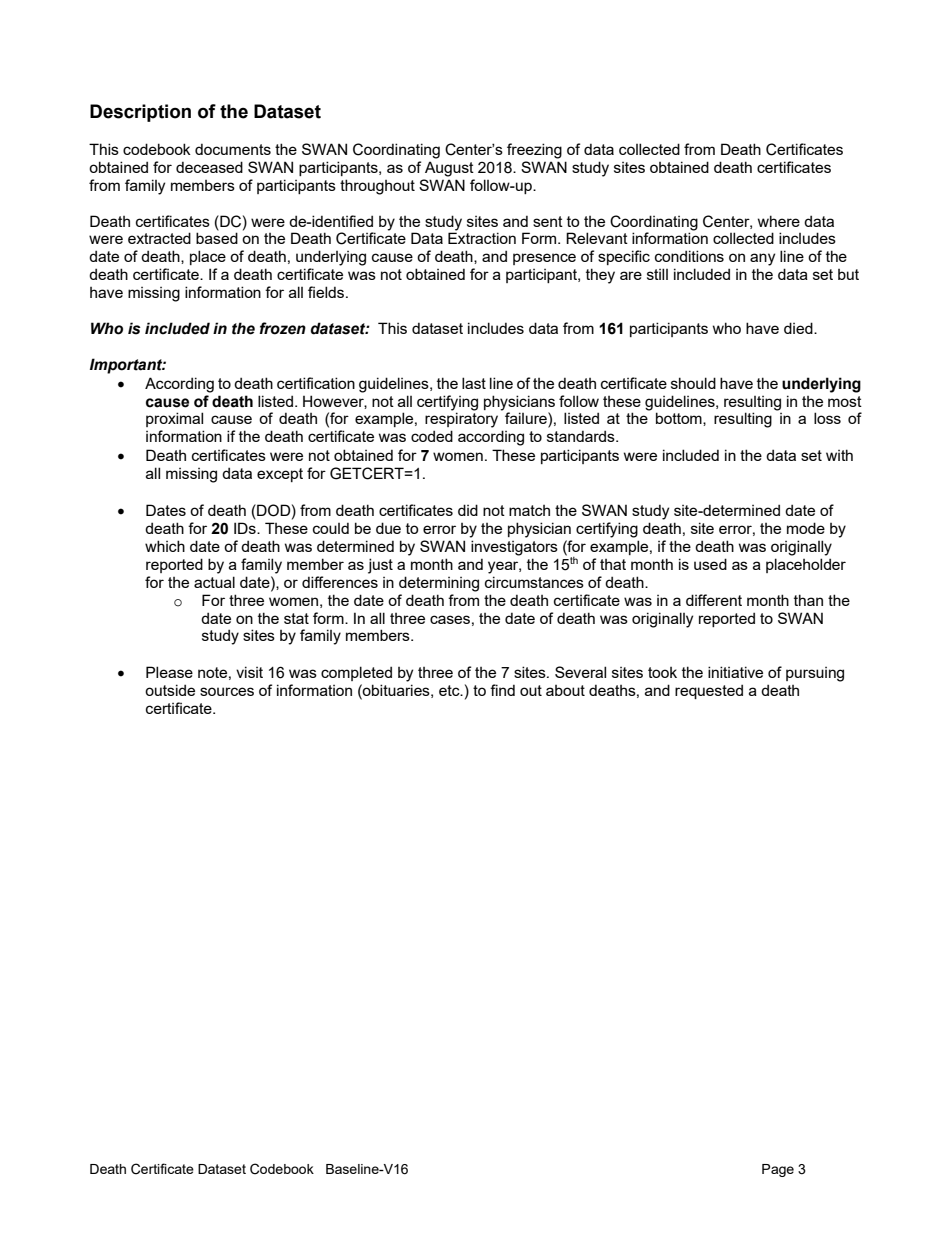 This document has height=1233, width=952. Describe the element at coordinates (468, 510) in the document. I see `did` at that location.
